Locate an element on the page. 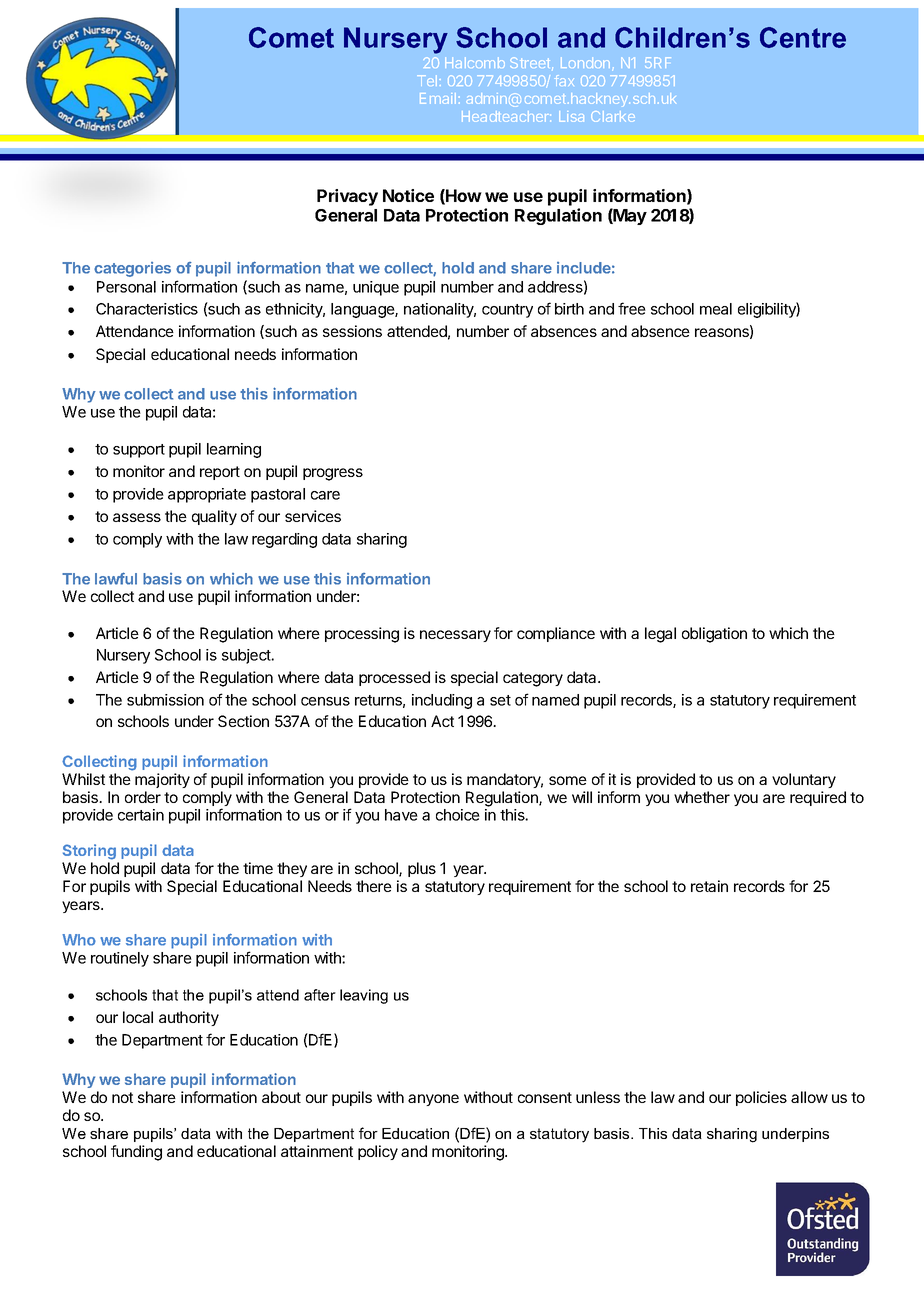 The image size is (924, 1308). policies is located at coordinates (761, 1098).
